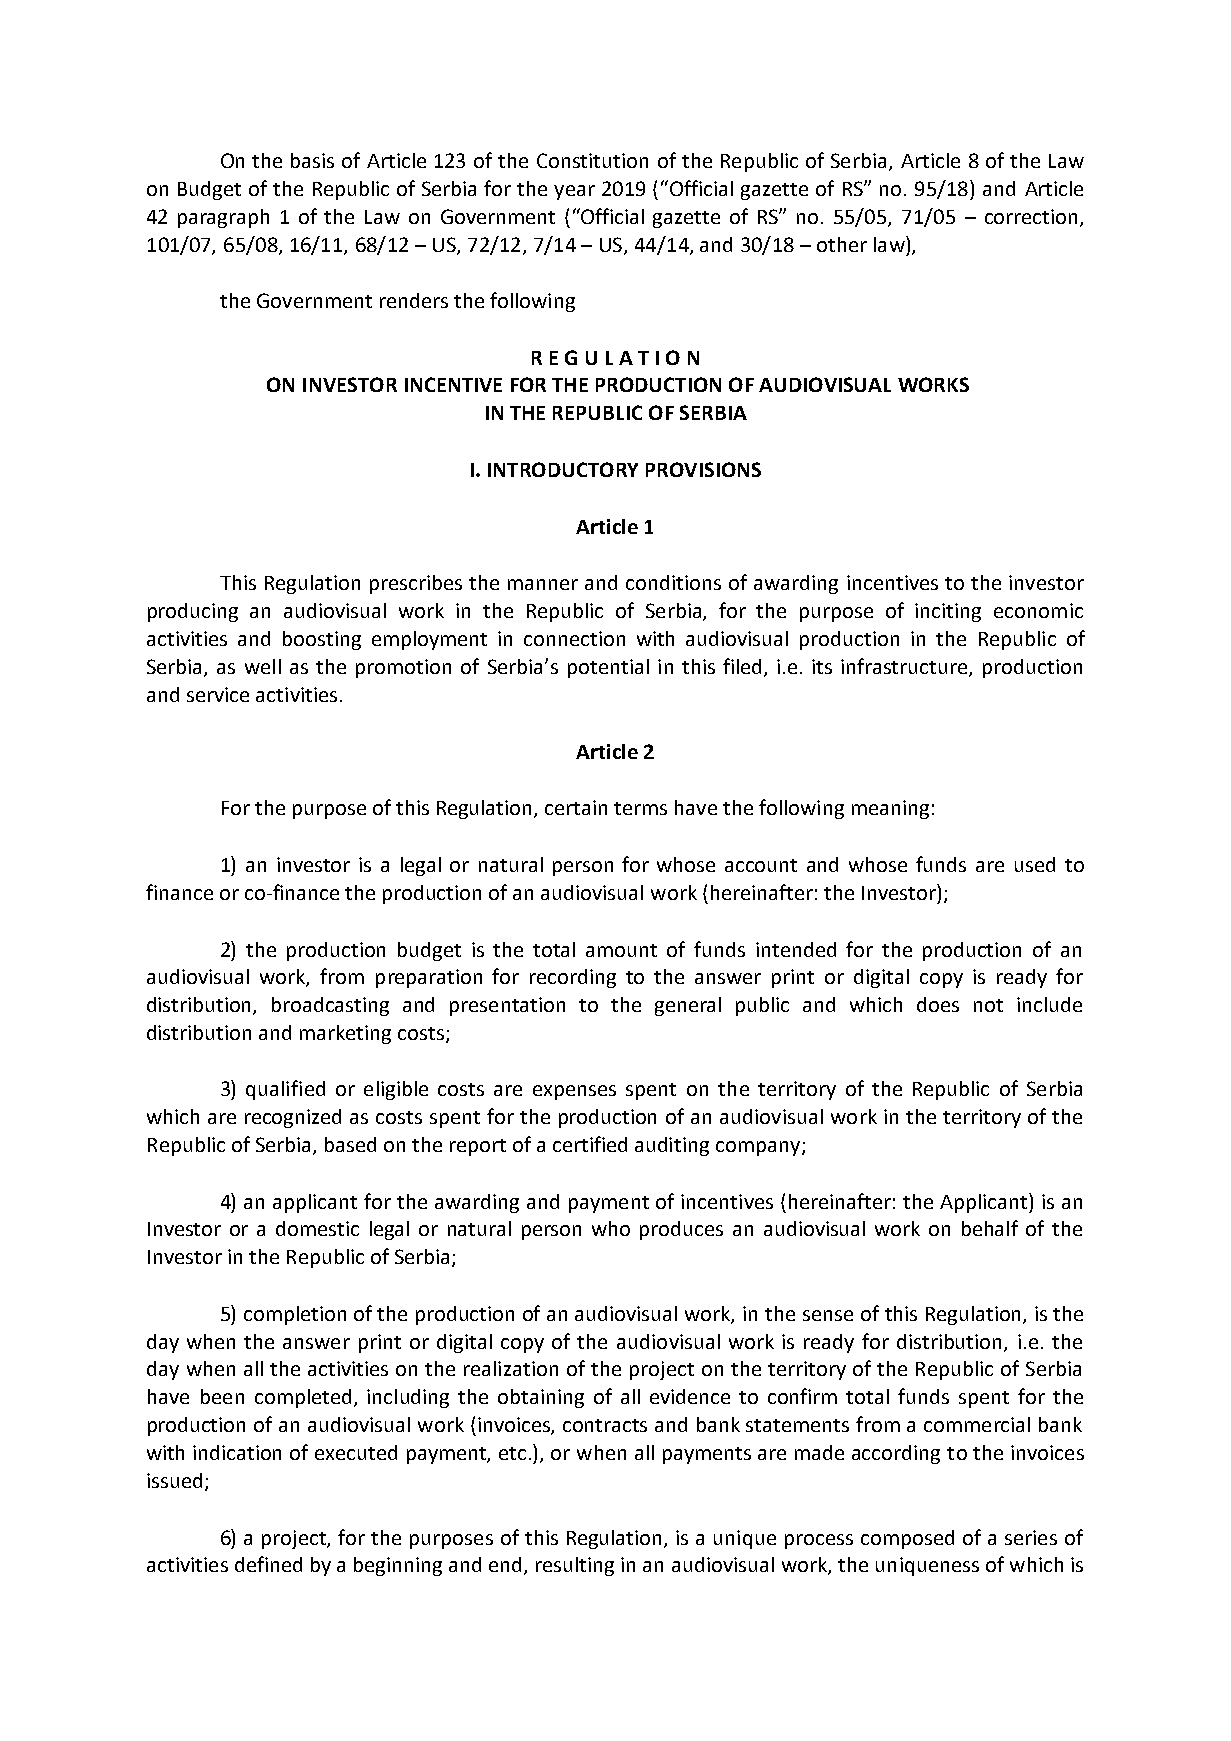 The image size is (1231, 1741). Describe the element at coordinates (1031, 216) in the screenshot. I see `correction` at that location.
